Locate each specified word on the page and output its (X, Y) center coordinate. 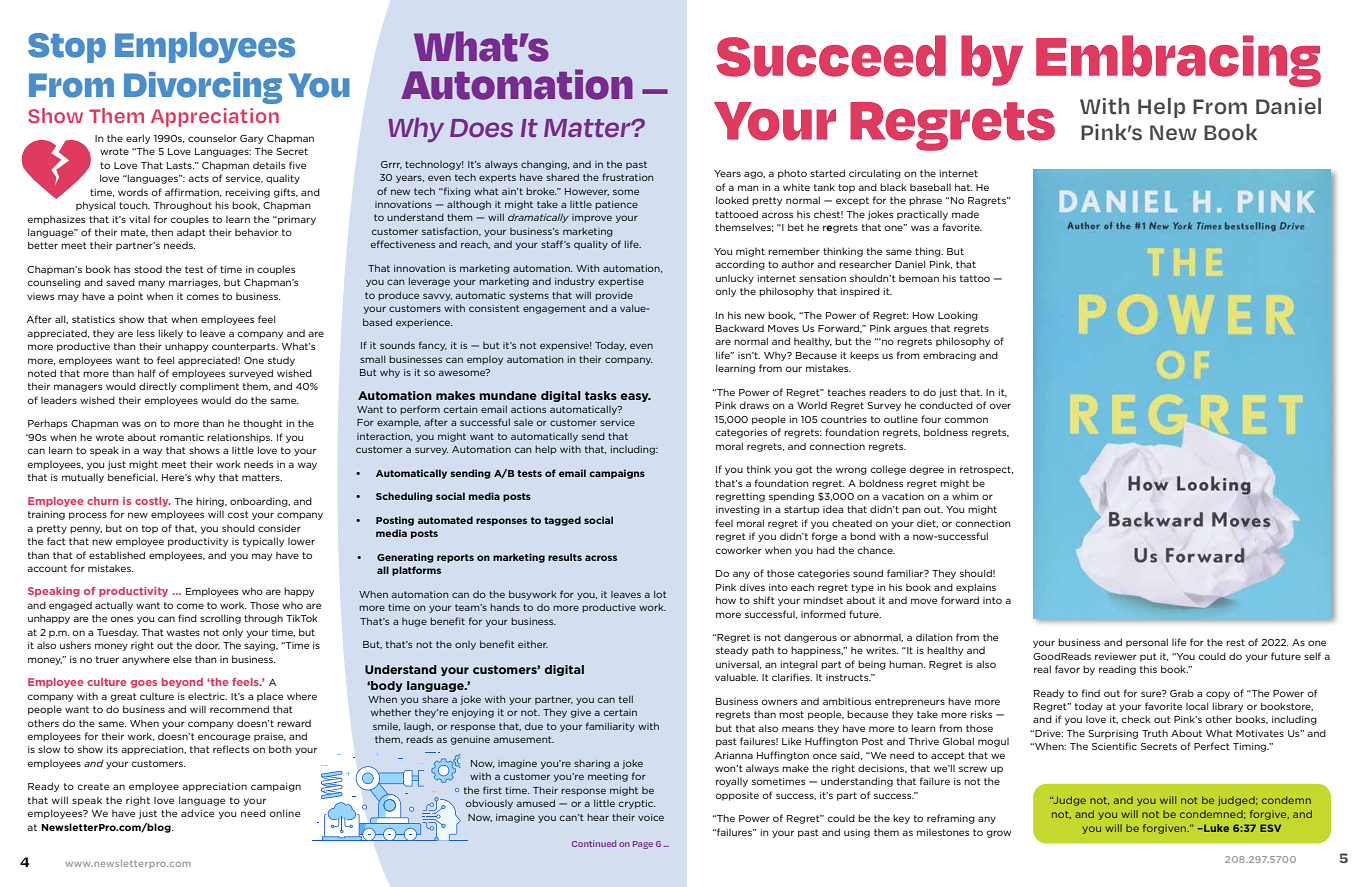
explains (976, 588)
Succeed (831, 56)
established (117, 555)
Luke (1215, 828)
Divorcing (203, 88)
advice (197, 813)
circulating (875, 174)
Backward (740, 328)
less (146, 333)
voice (651, 817)
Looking (958, 316)
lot (660, 594)
